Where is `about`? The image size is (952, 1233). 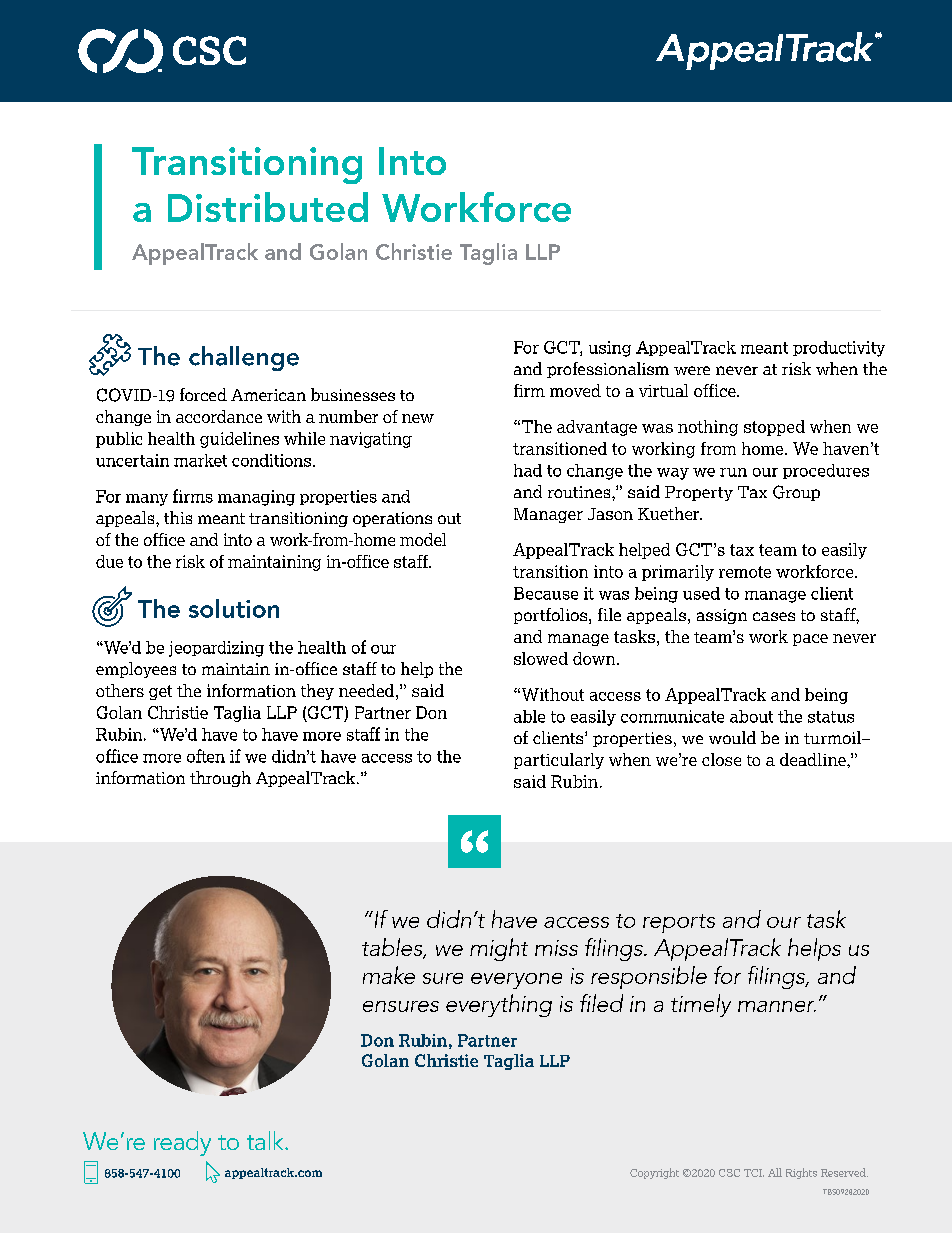 about is located at coordinates (751, 716).
